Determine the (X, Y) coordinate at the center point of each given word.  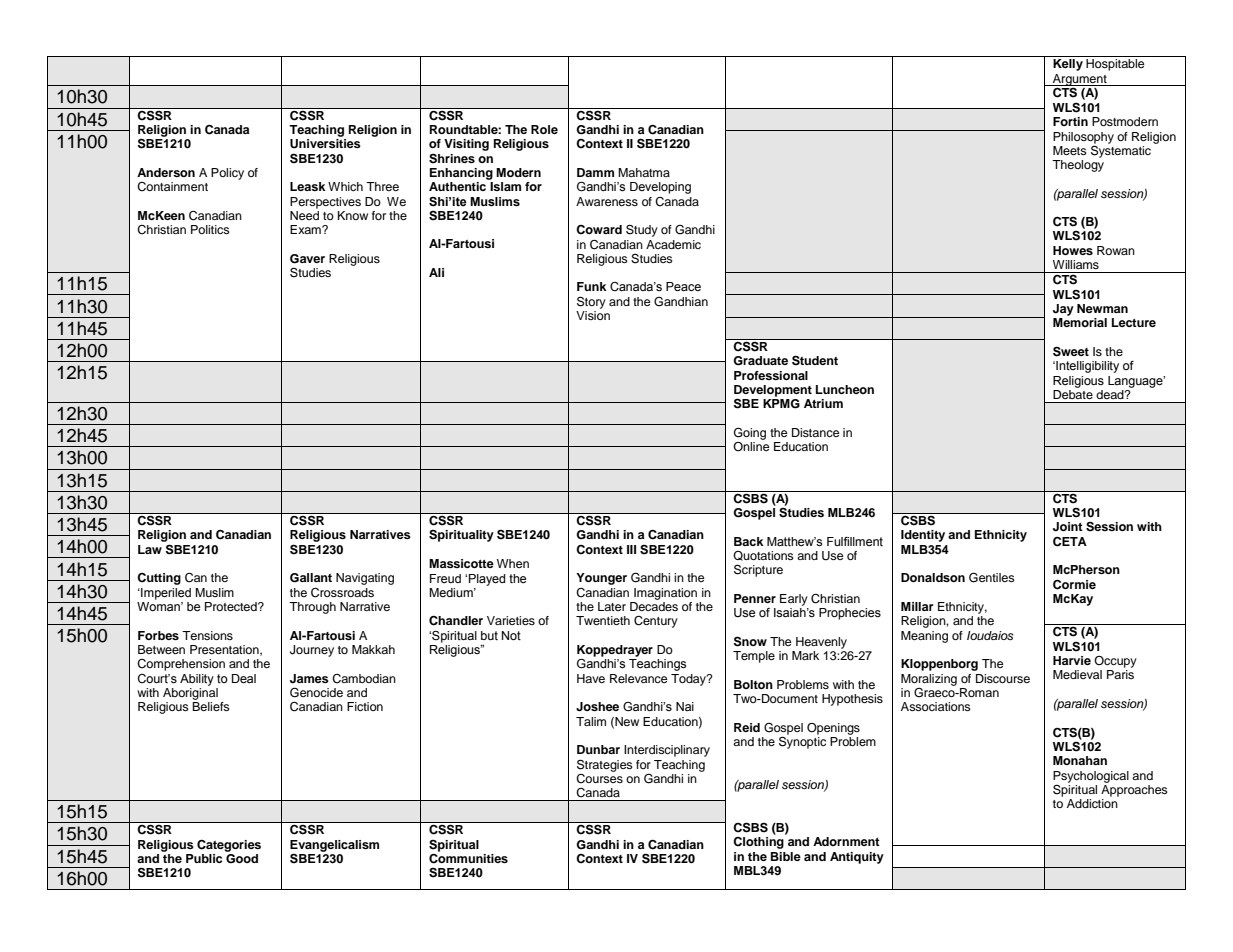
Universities (325, 144)
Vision (593, 315)
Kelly (1068, 63)
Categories (229, 845)
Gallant (311, 578)
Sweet (1071, 351)
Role (544, 129)
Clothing (758, 843)
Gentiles (992, 577)
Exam (306, 229)
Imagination (665, 594)
